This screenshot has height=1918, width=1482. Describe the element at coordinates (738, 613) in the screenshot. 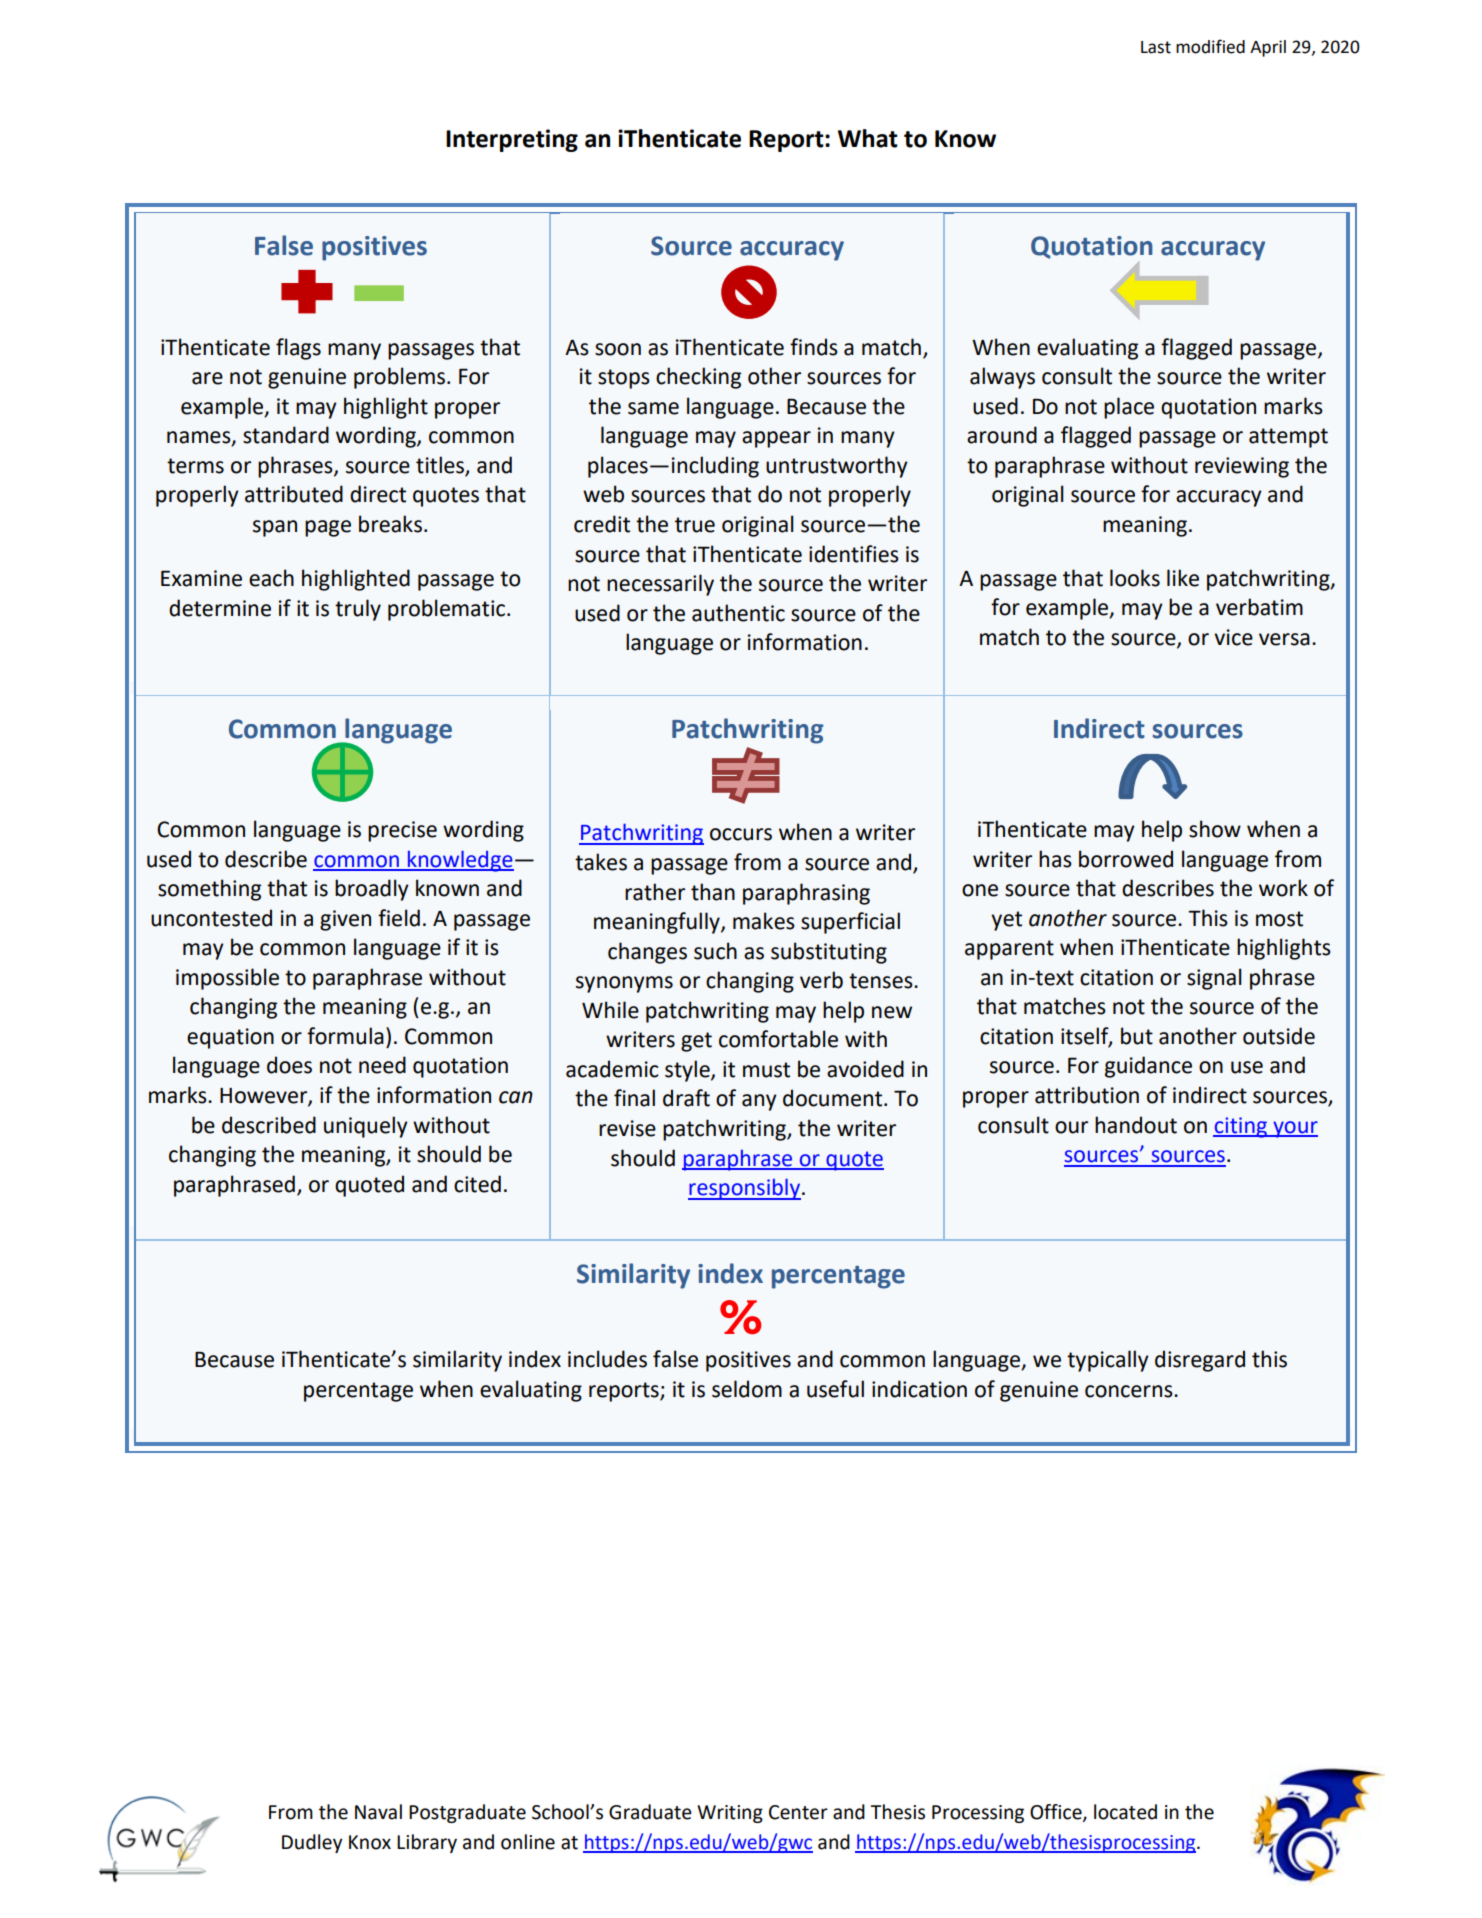

I see `authentic` at that location.
